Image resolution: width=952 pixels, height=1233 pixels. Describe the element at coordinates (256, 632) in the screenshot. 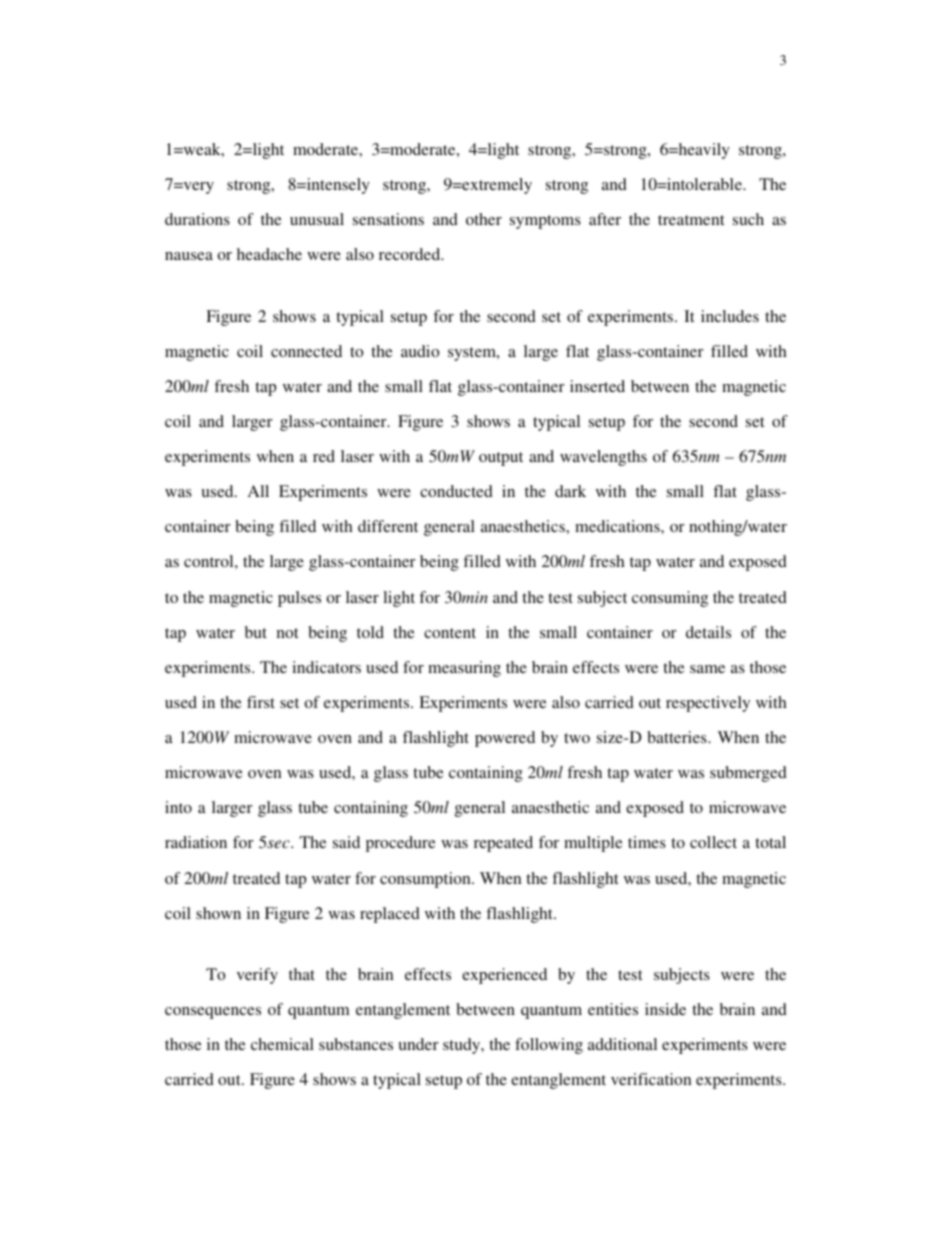

I see `but` at that location.
